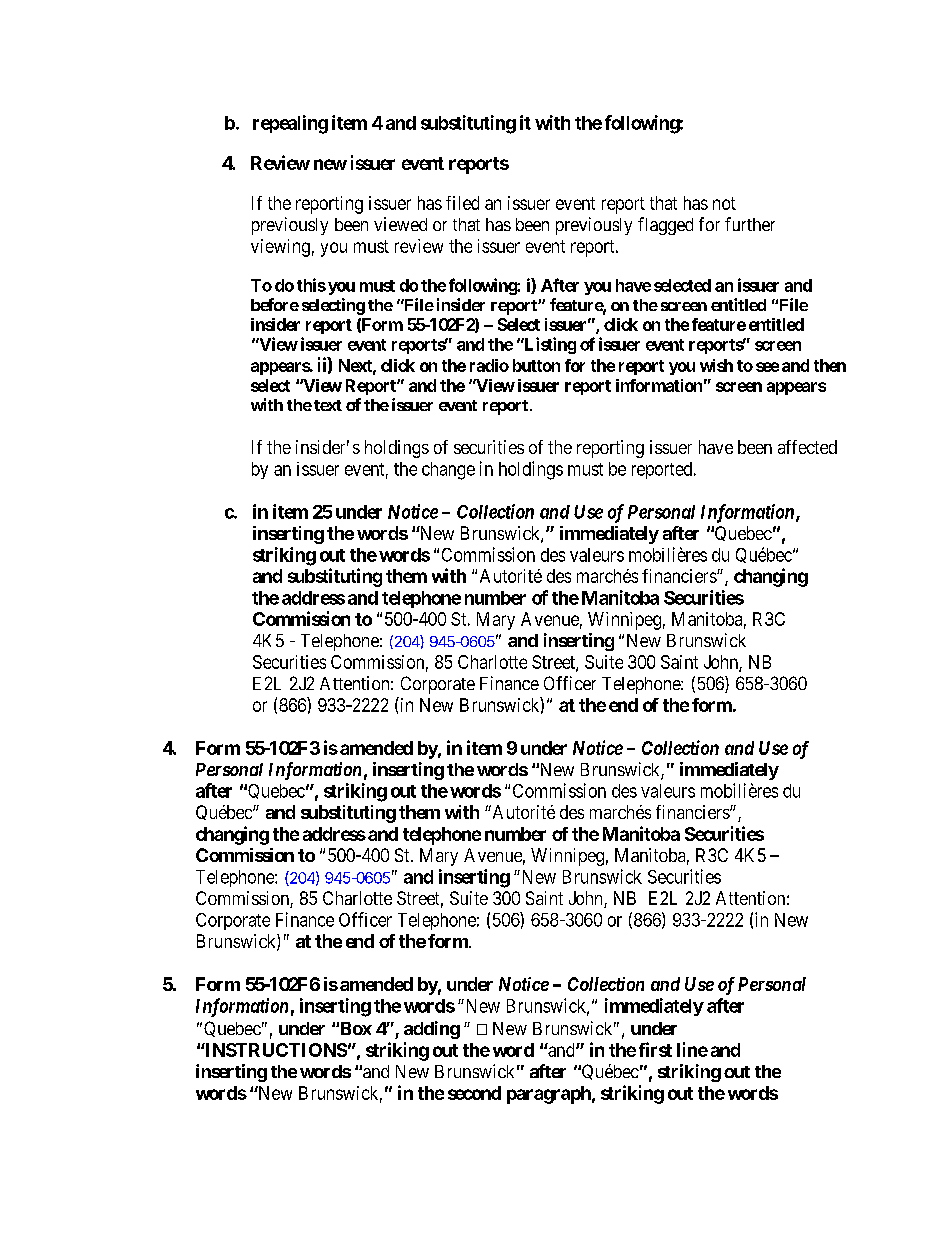 The image size is (952, 1233). What do you see at coordinates (665, 226) in the image?
I see `flagged` at bounding box center [665, 226].
